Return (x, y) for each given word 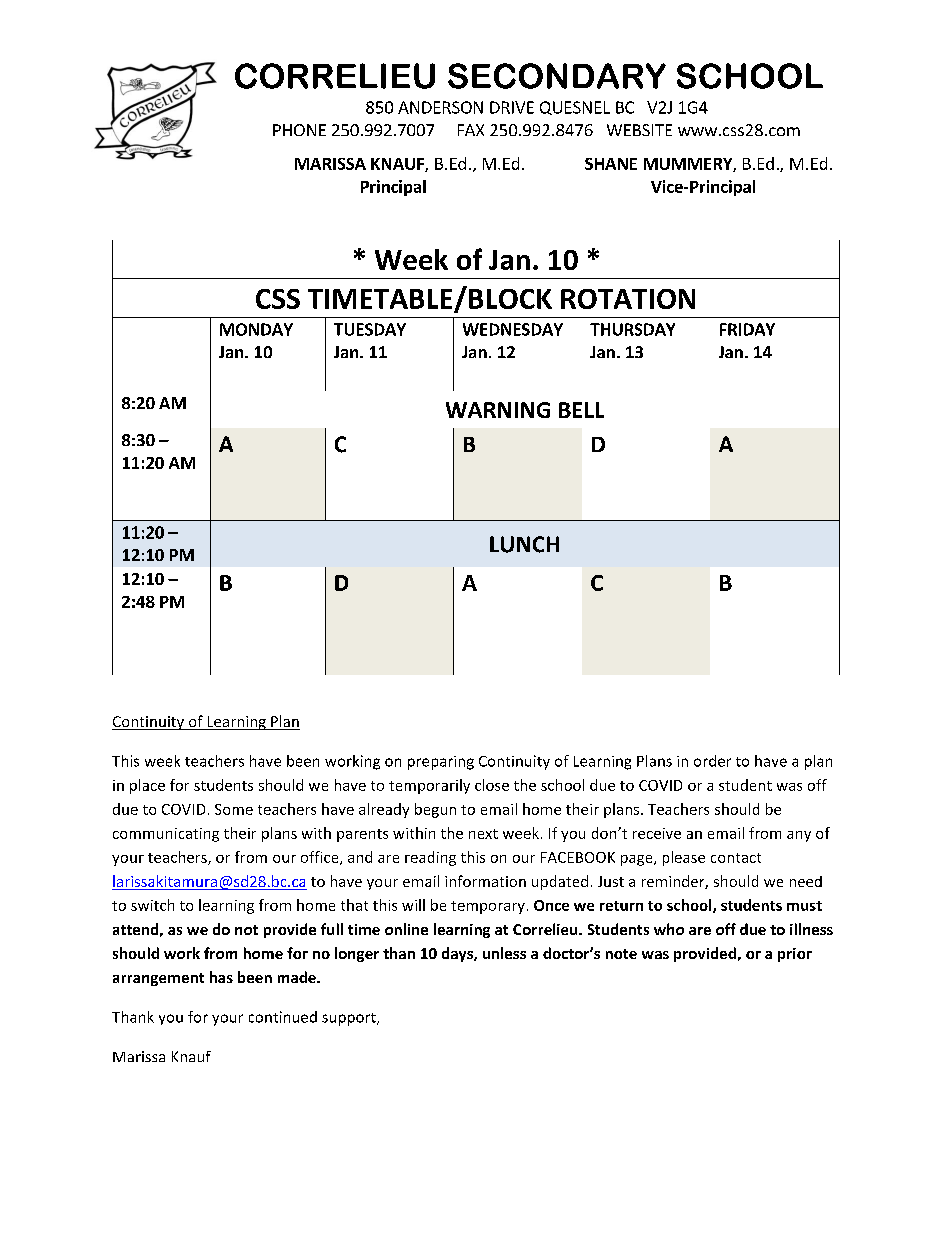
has (221, 977)
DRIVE (512, 107)
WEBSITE (639, 130)
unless (504, 953)
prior (795, 955)
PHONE (299, 130)
